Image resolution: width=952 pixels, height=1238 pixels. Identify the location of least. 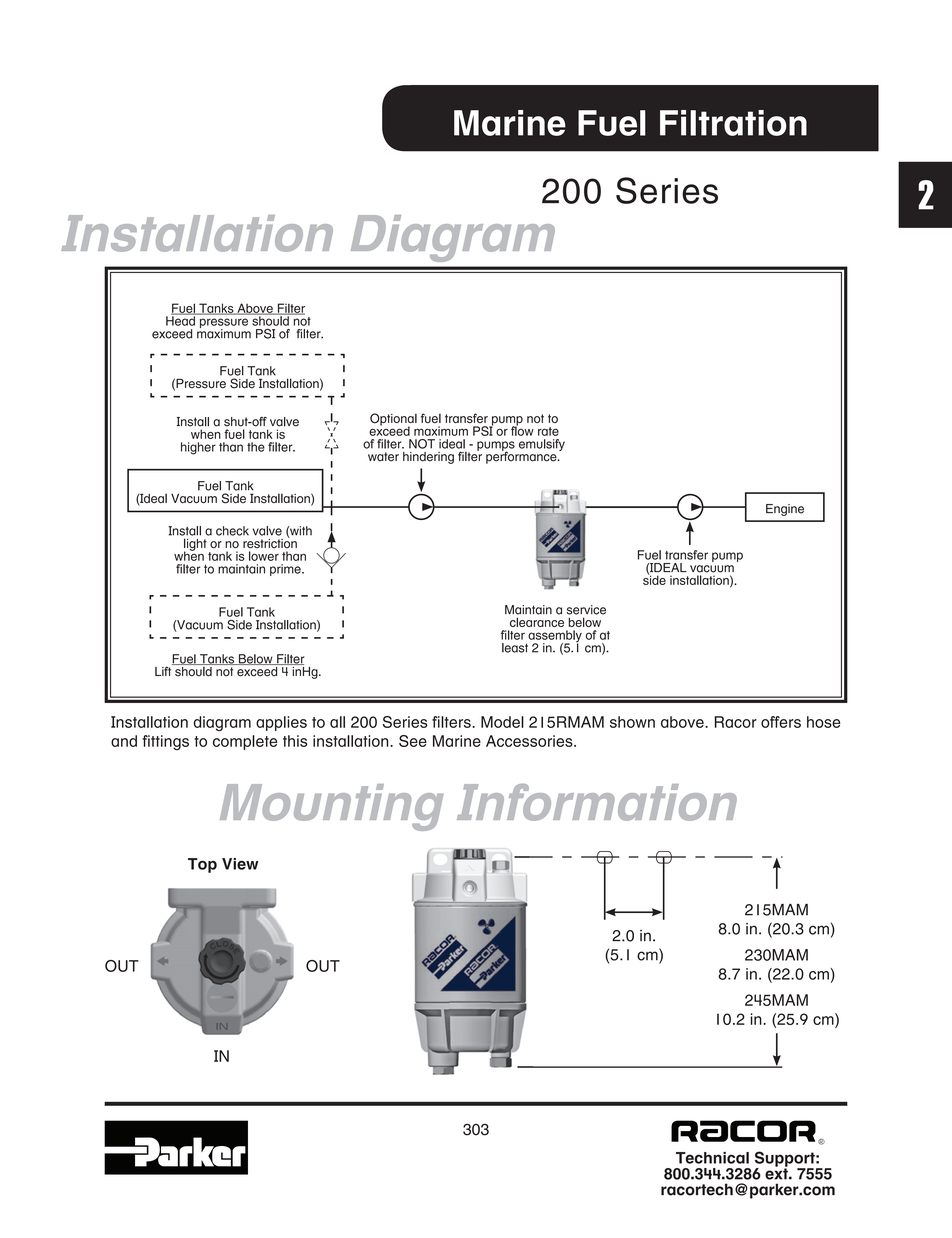
(515, 648).
